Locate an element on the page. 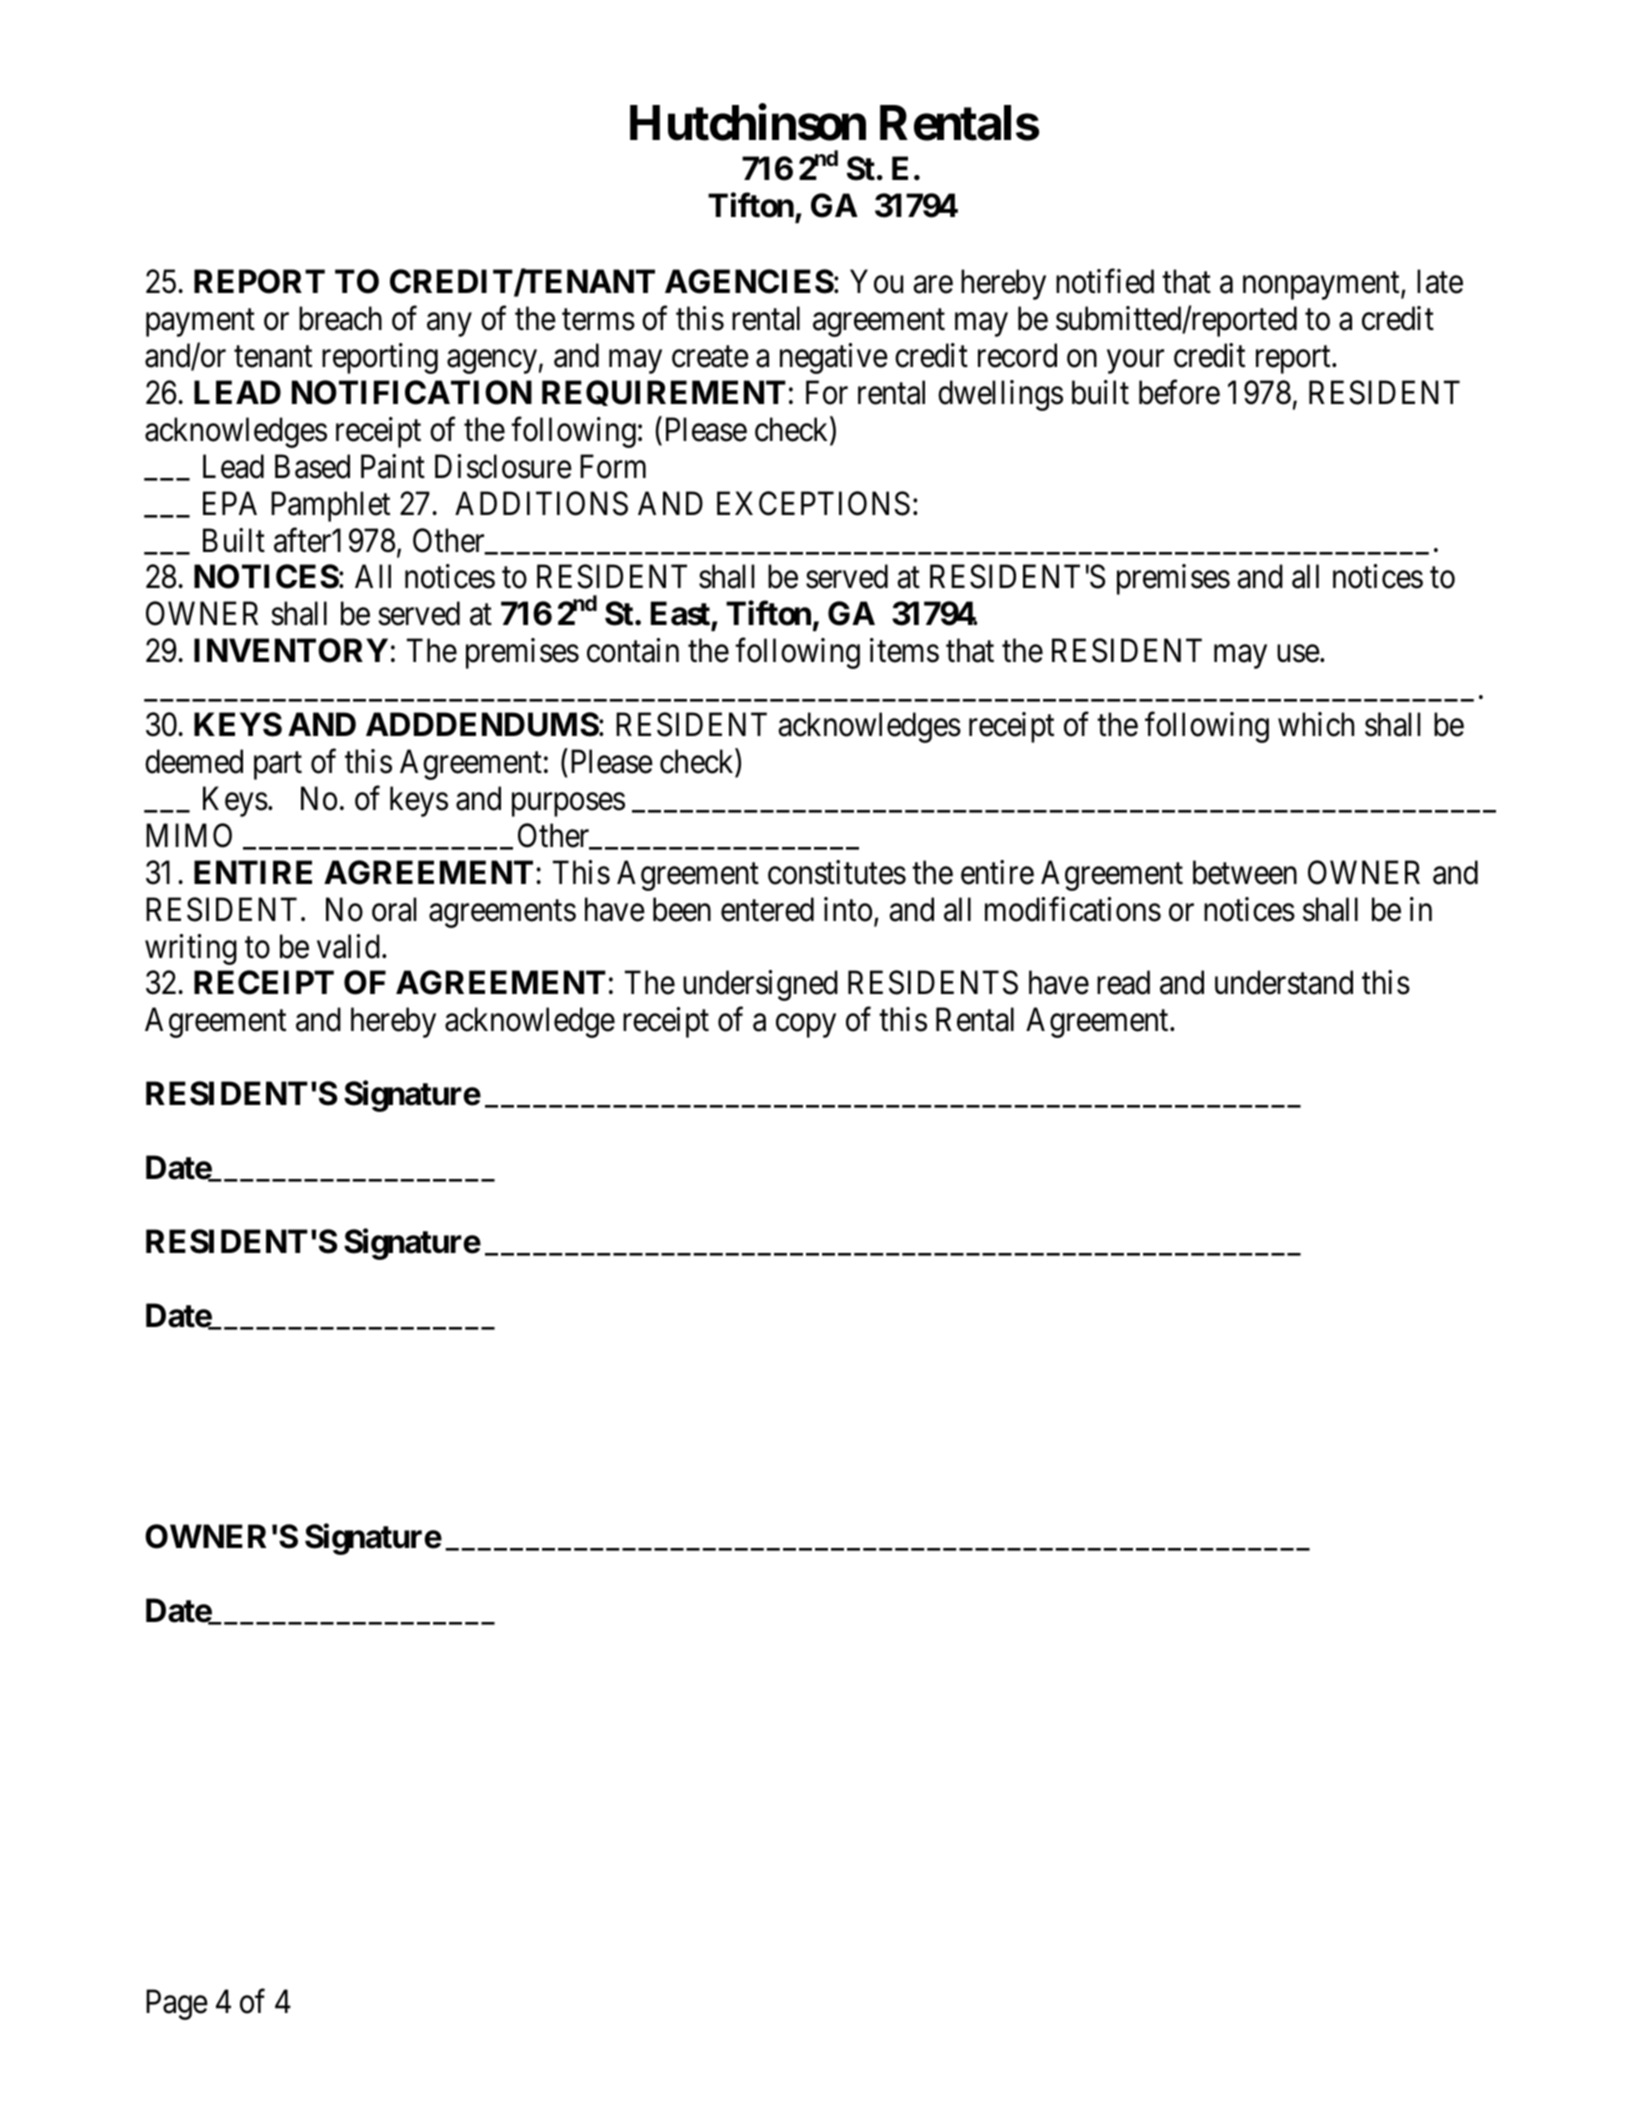 The image size is (1637, 2118). Hutchinson is located at coordinates (748, 123).
